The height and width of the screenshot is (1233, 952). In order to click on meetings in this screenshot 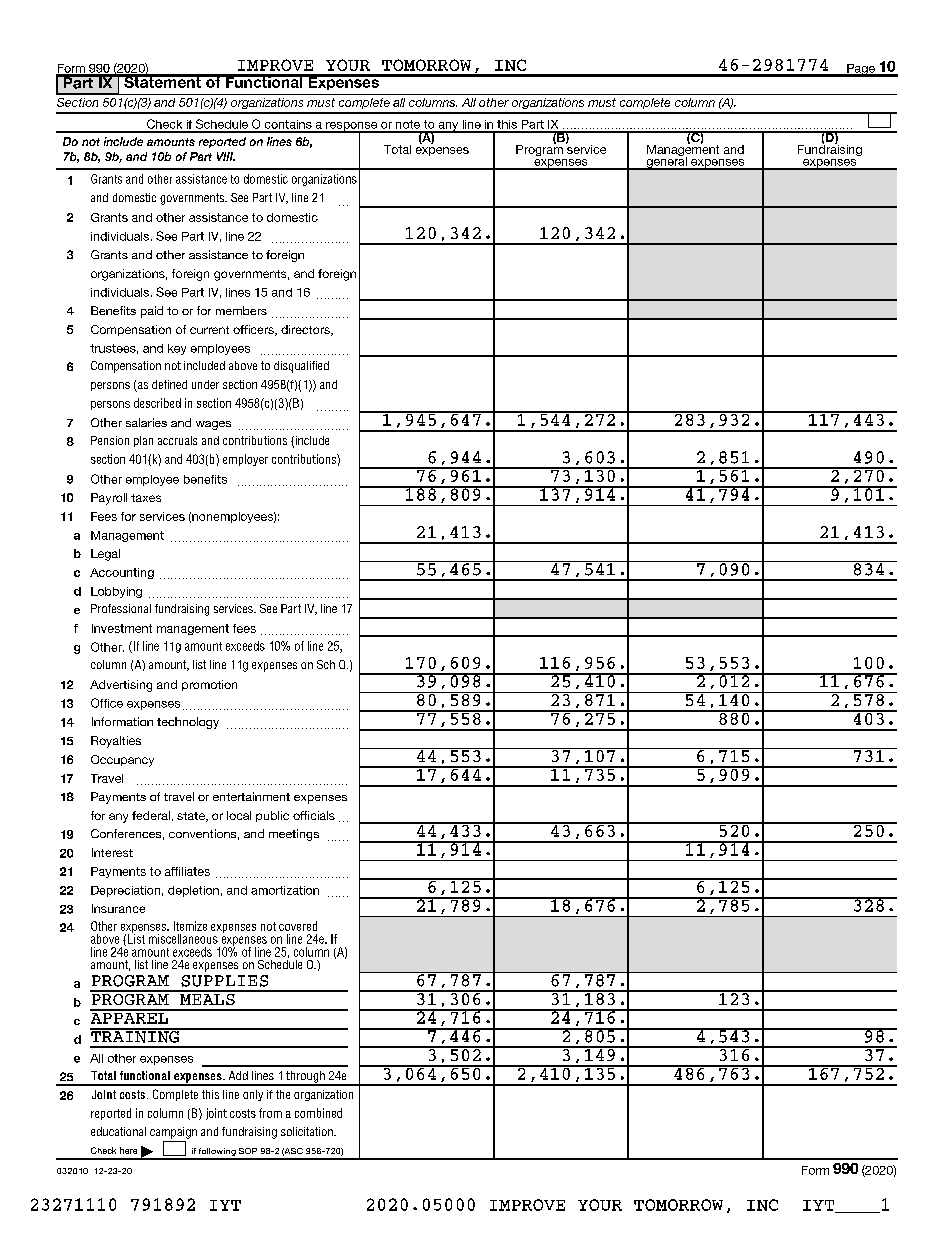, I will do `click(294, 835)`.
